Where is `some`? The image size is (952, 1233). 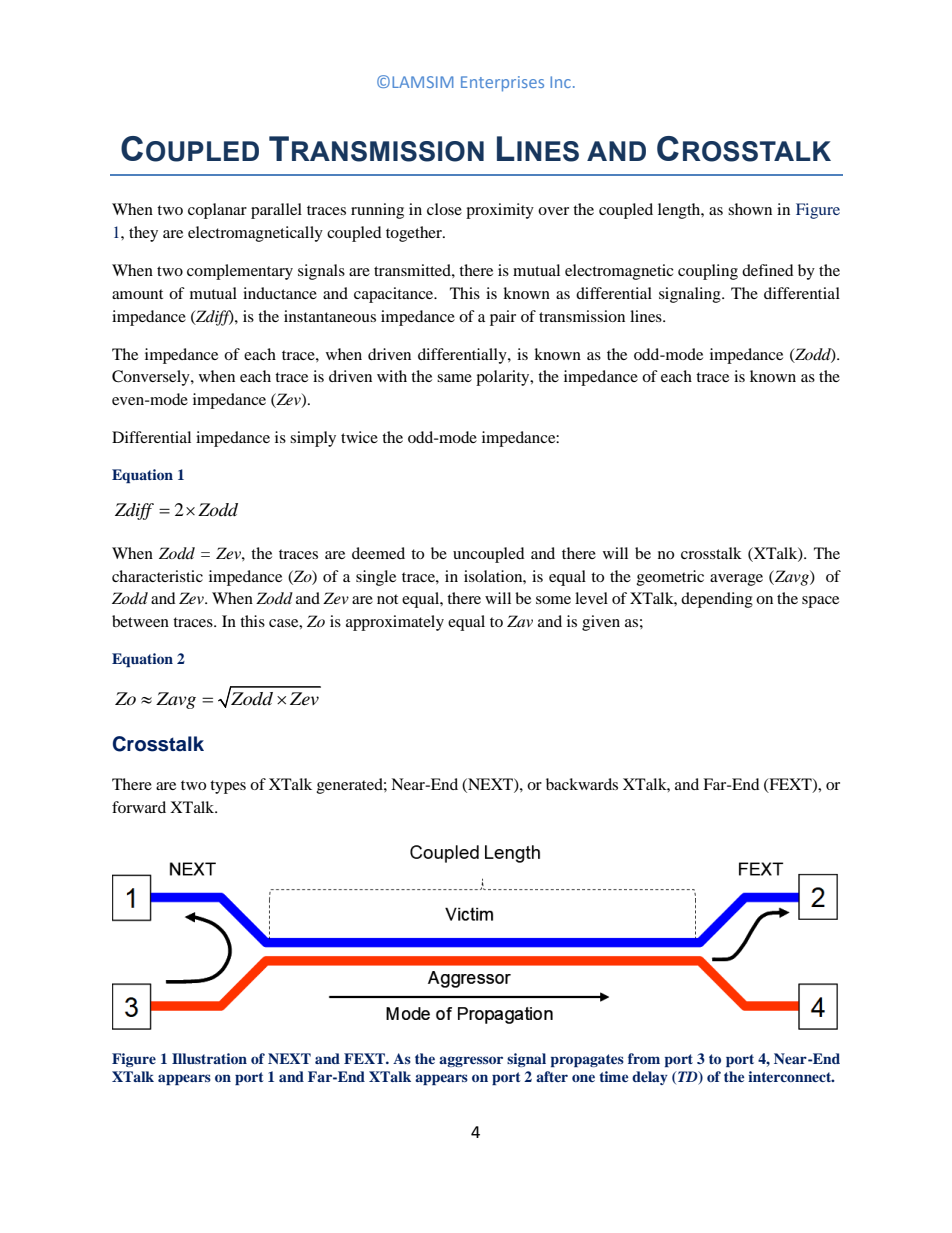
some is located at coordinates (553, 600).
